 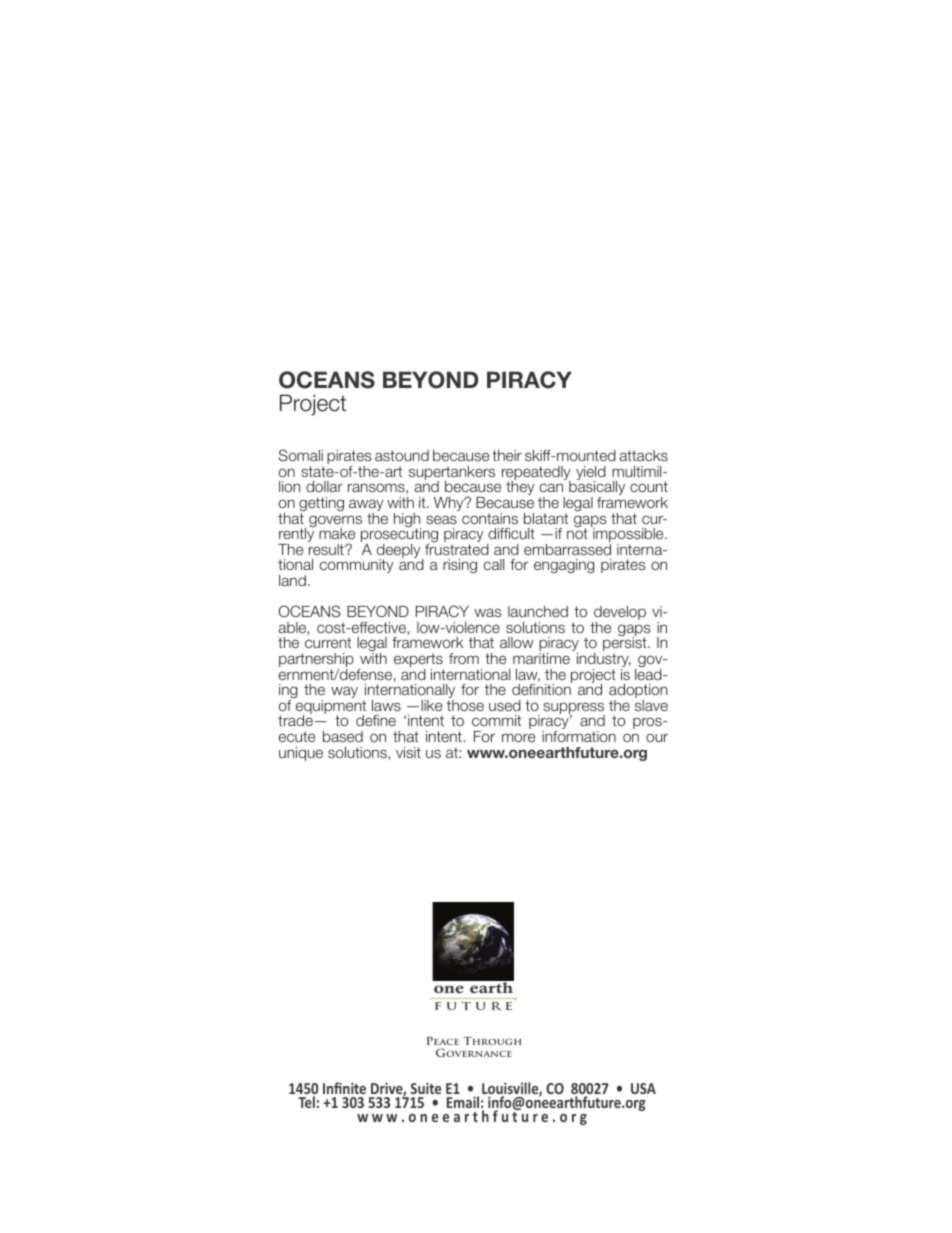 What do you see at coordinates (496, 720) in the screenshot?
I see `commit` at bounding box center [496, 720].
